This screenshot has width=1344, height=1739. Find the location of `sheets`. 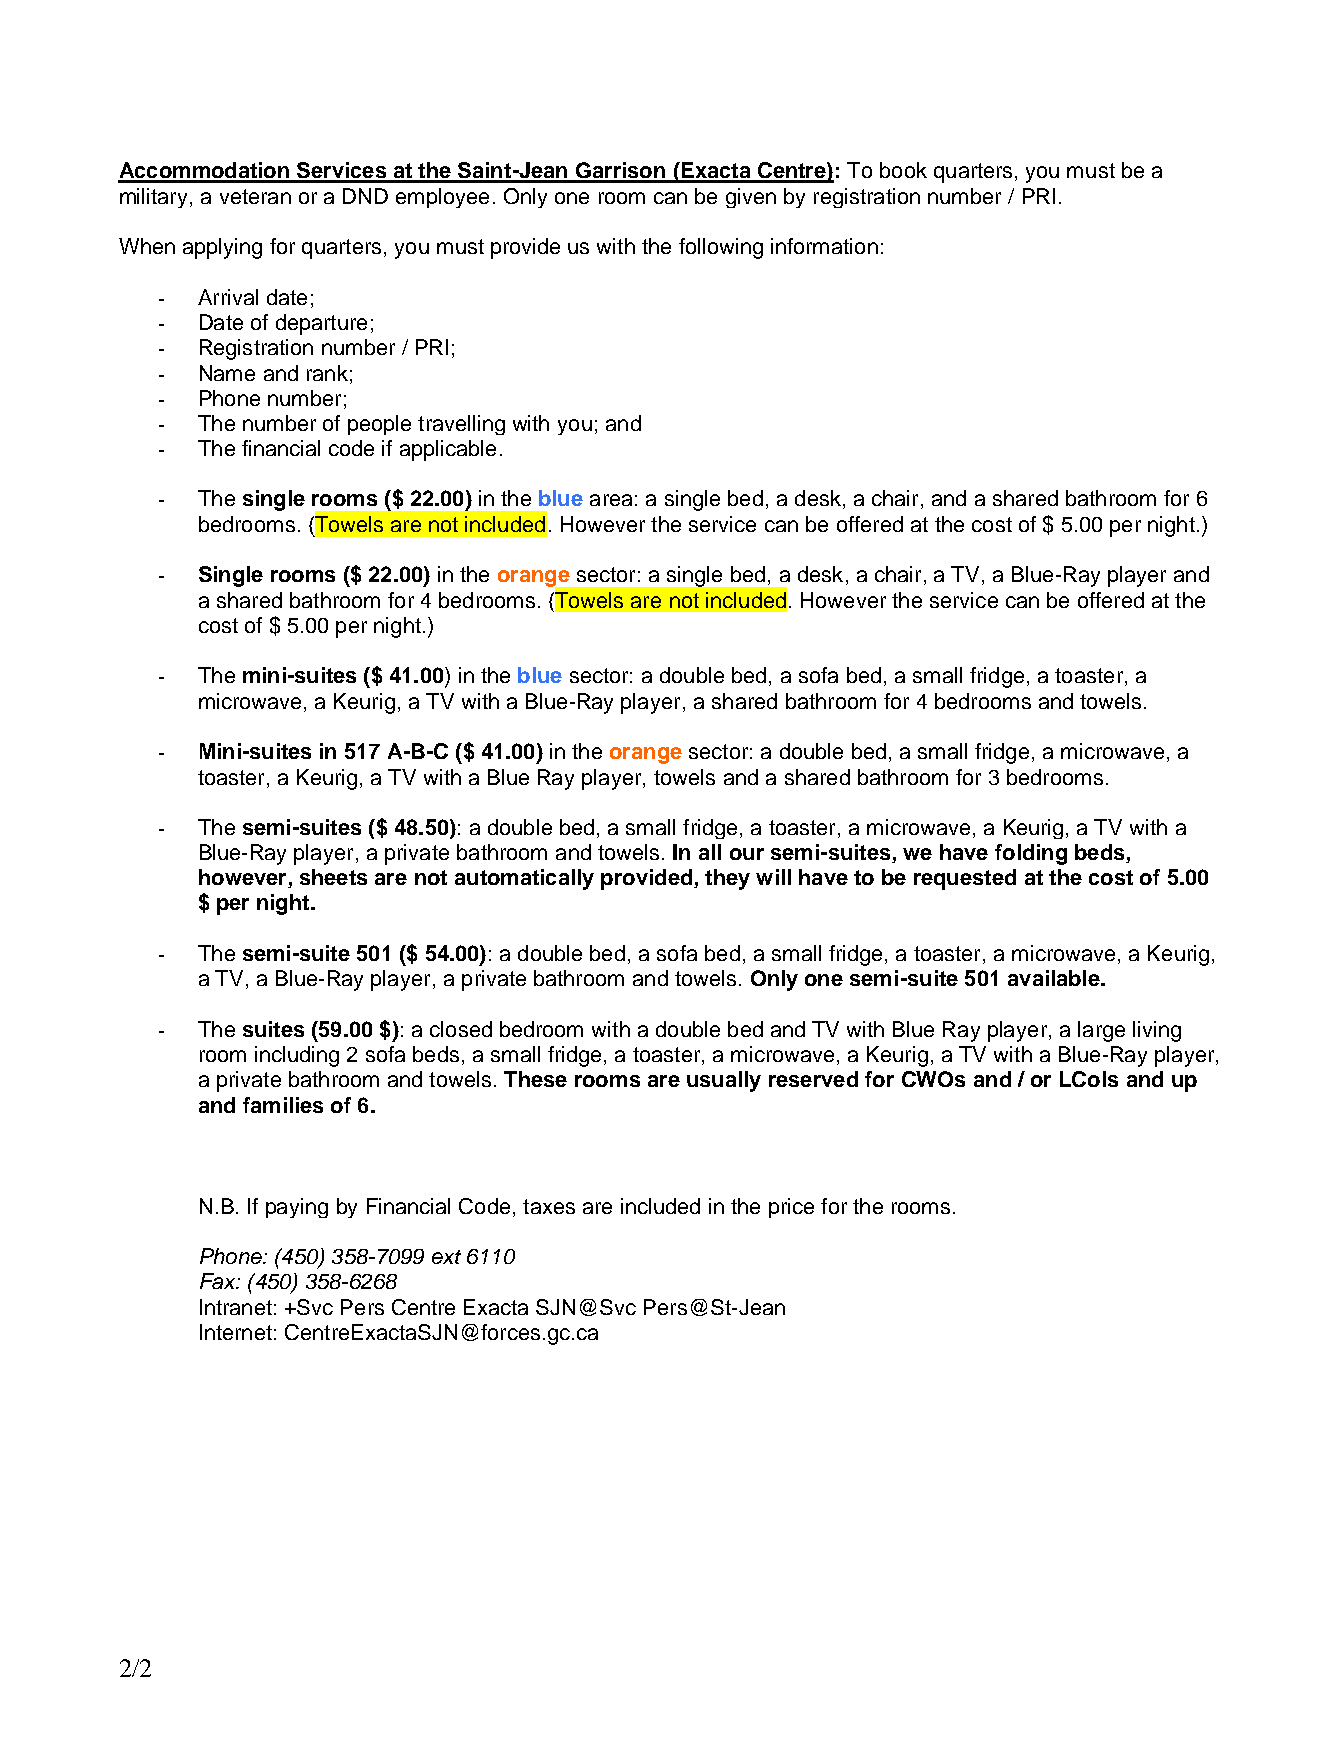

sheets is located at coordinates (333, 877).
